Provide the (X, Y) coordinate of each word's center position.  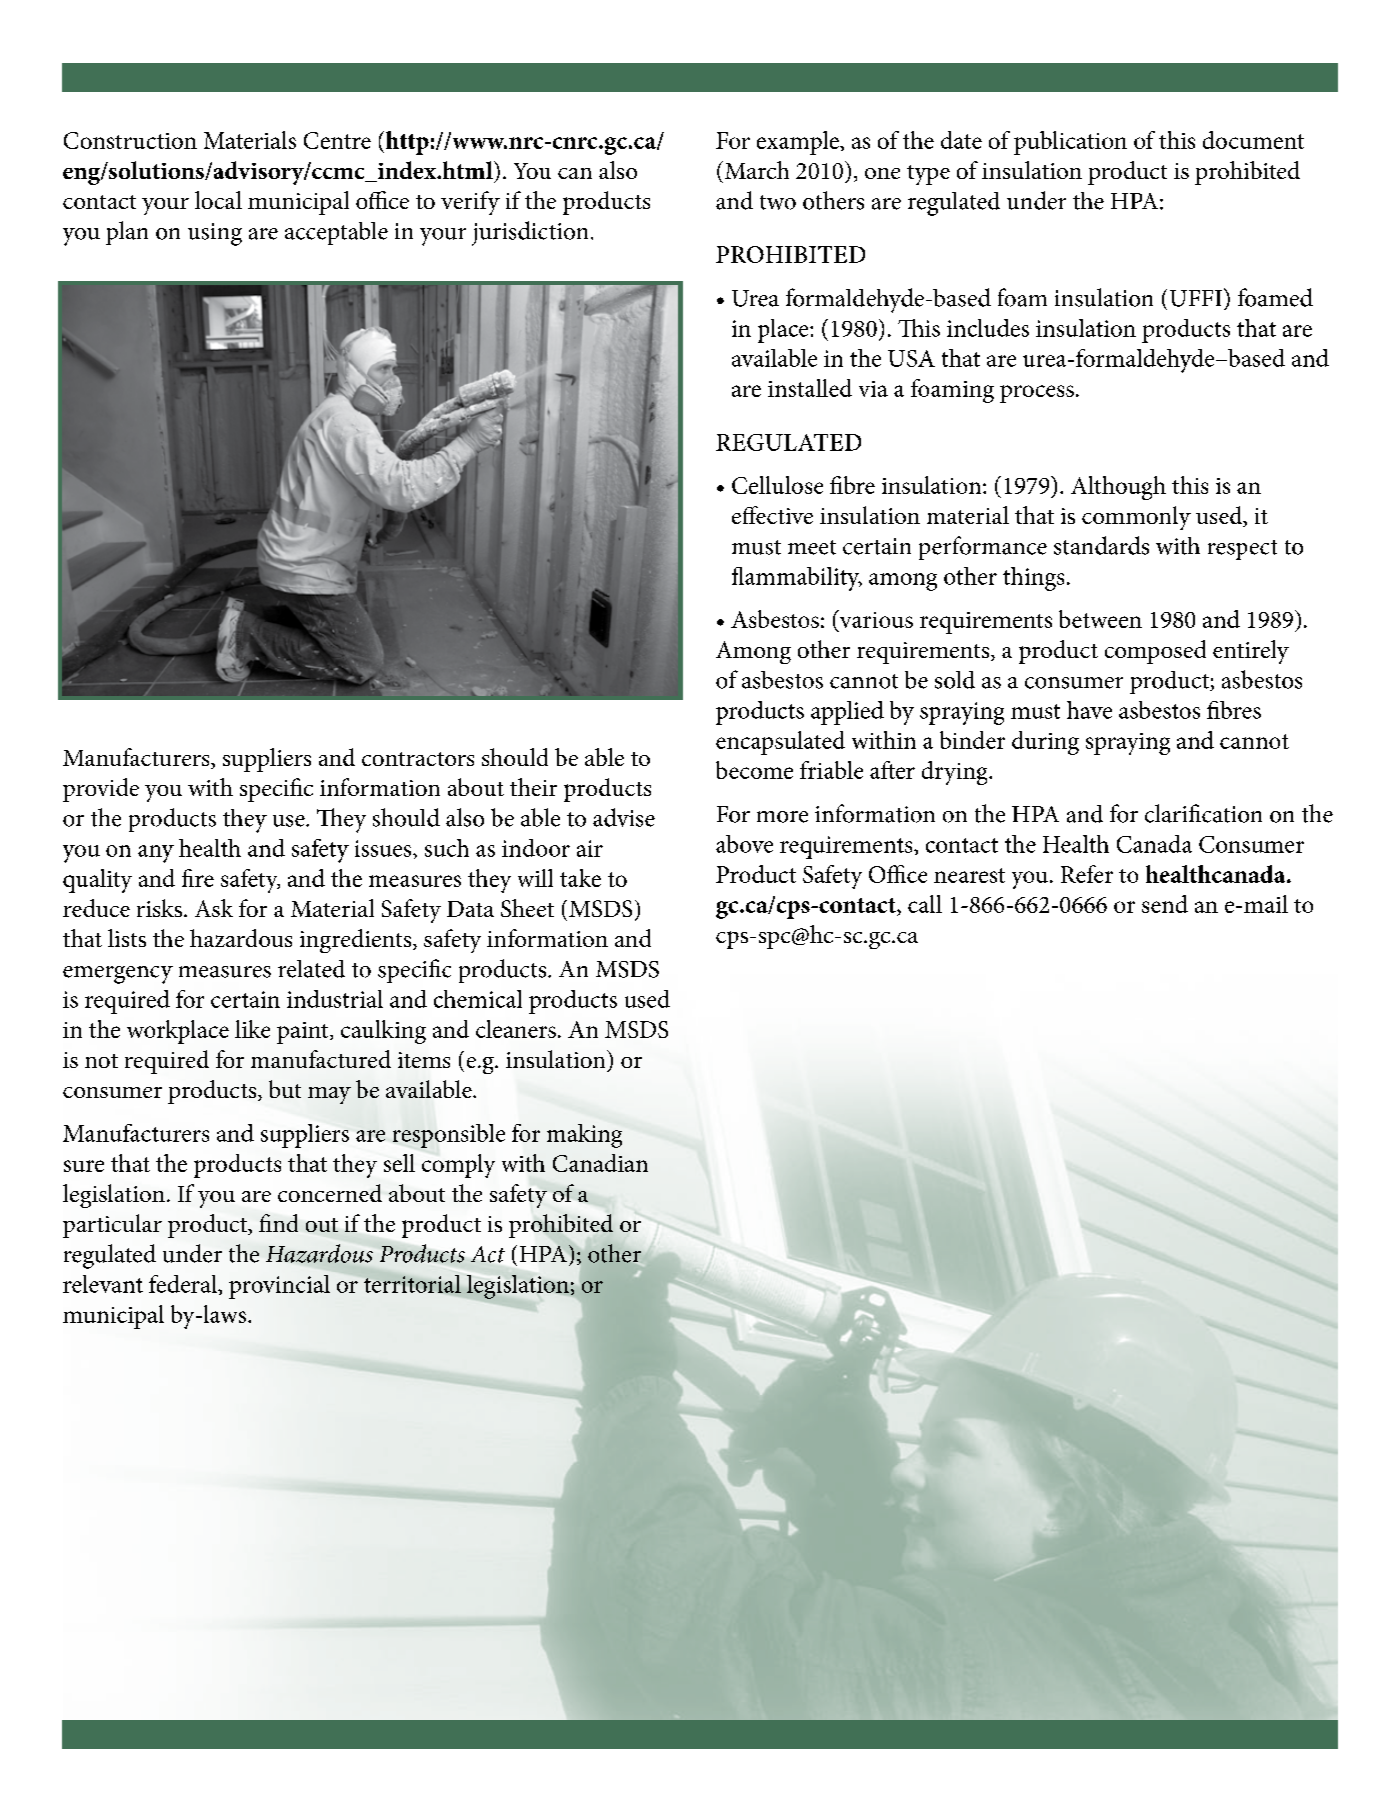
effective (772, 515)
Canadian (600, 1163)
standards (1101, 545)
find (278, 1223)
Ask (214, 908)
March (755, 170)
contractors (418, 759)
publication (1070, 143)
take (580, 878)
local (218, 200)
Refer (1087, 874)
